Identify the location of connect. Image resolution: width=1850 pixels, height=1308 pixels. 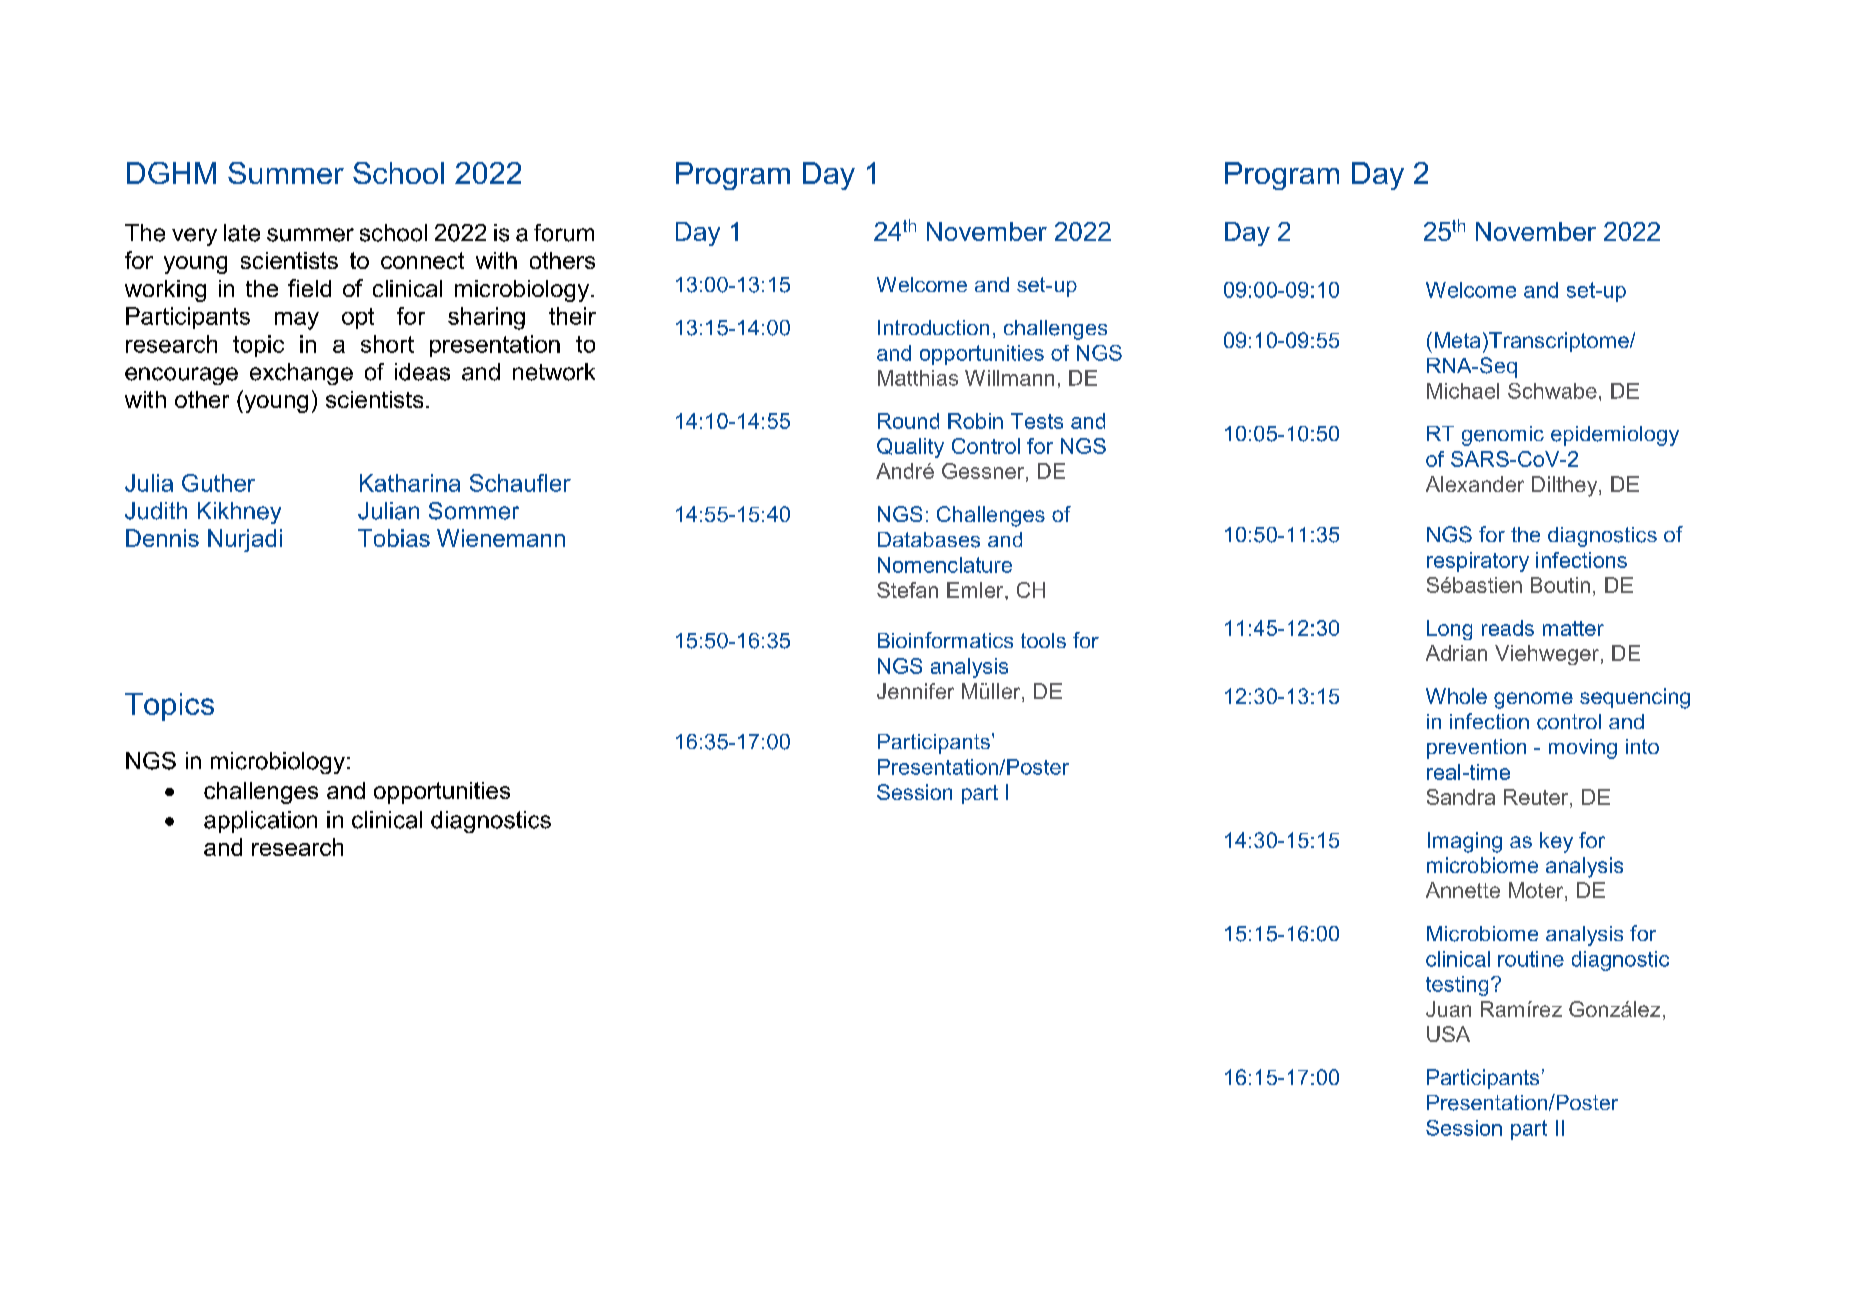
(422, 260).
